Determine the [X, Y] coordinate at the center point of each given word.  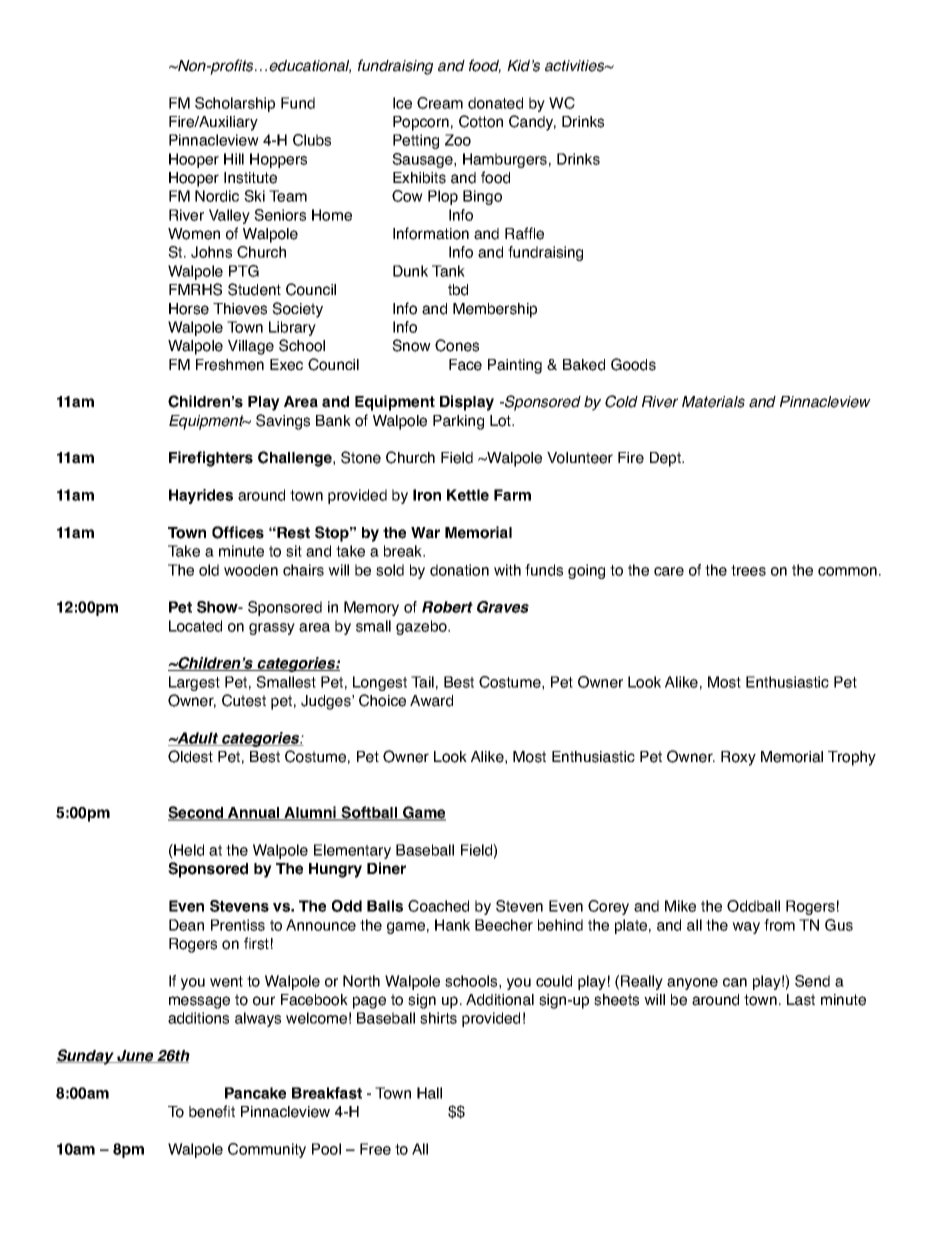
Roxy [738, 758]
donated [495, 103]
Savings [283, 422]
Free [375, 1149]
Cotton [481, 121]
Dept [667, 459]
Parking [458, 422]
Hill [234, 159]
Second [197, 813]
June [135, 1056]
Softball [370, 813]
